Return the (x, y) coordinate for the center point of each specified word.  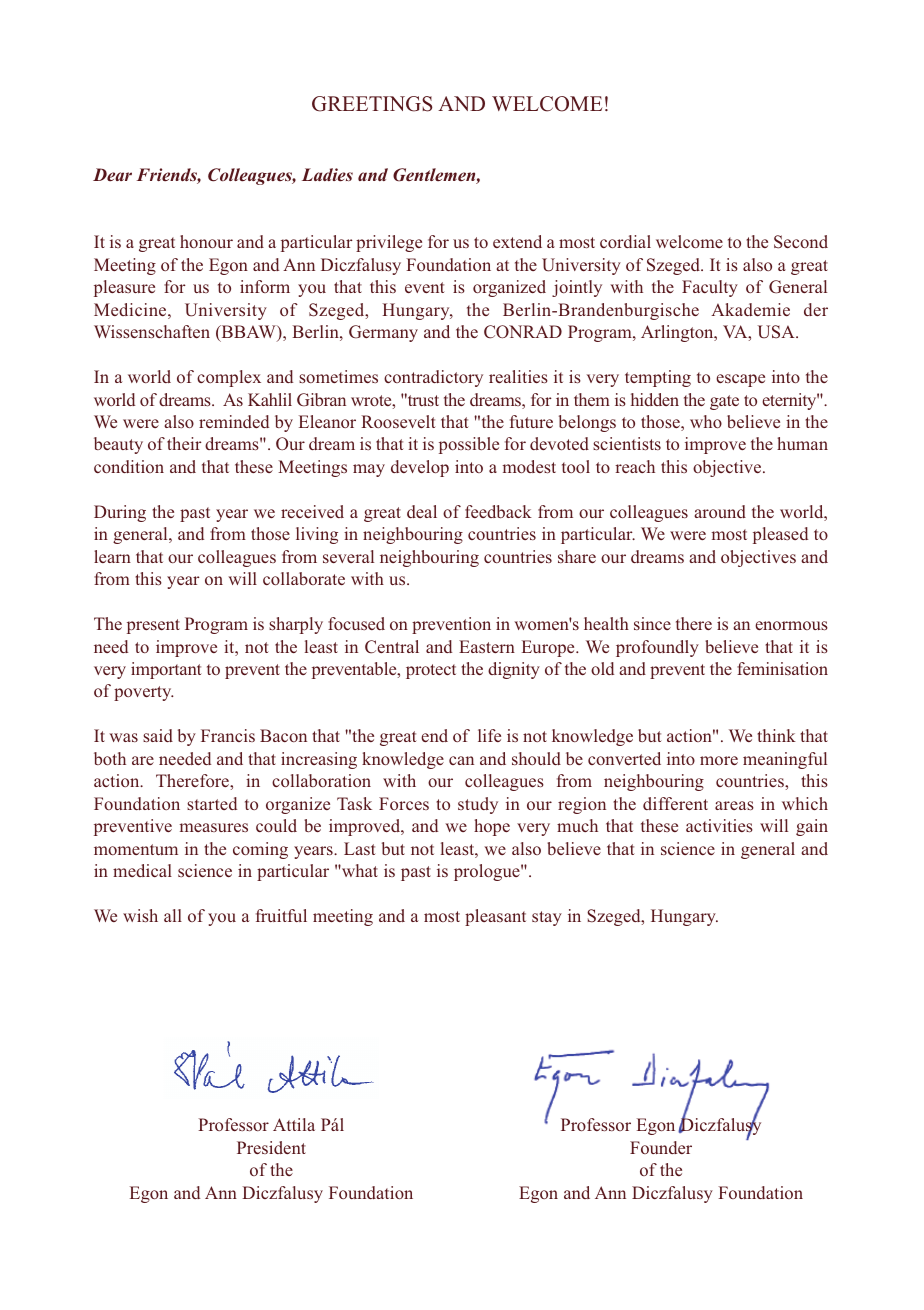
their (184, 443)
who (706, 421)
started (212, 803)
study (478, 805)
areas (734, 805)
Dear (112, 174)
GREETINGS (372, 104)
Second (801, 242)
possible (469, 445)
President (271, 1147)
